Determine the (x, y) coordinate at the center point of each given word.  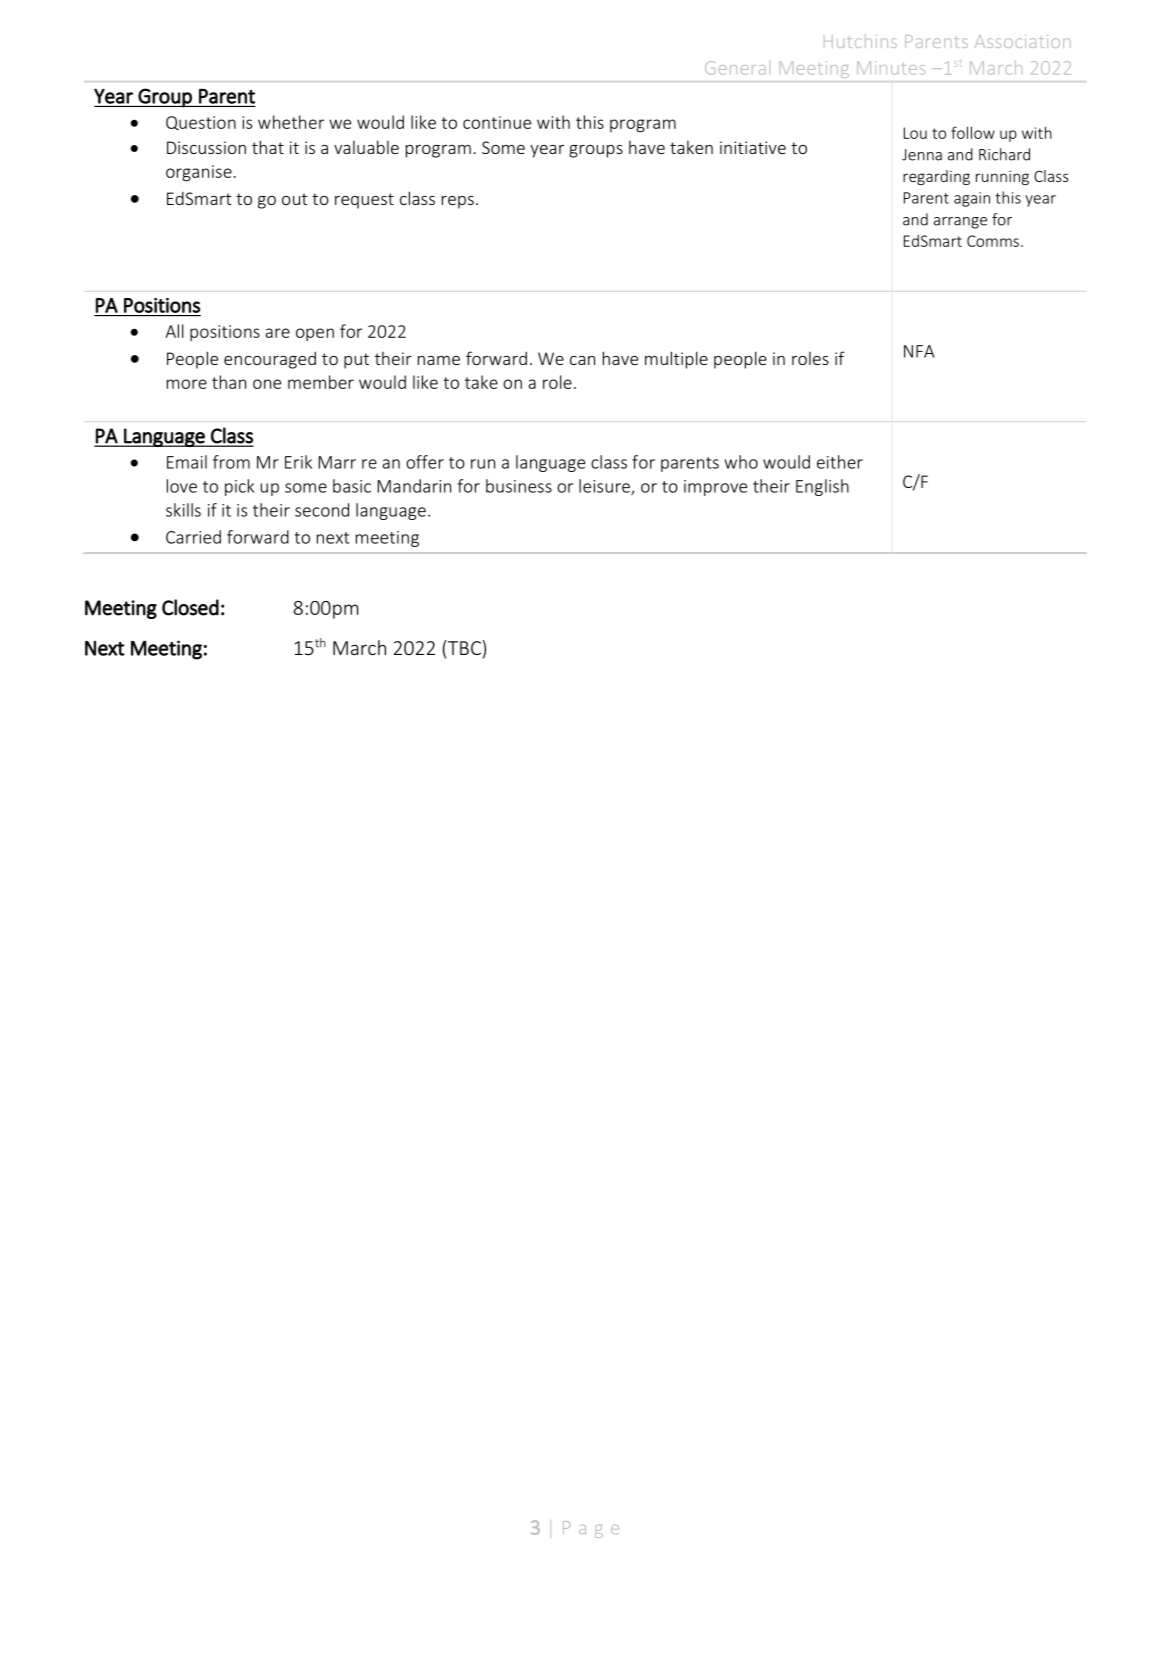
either (840, 462)
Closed (190, 607)
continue (497, 122)
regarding (936, 177)
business (519, 486)
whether (291, 122)
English (822, 487)
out (295, 199)
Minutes (891, 68)
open (315, 334)
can (582, 360)
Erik (298, 462)
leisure (605, 487)
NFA (919, 351)
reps (458, 202)
